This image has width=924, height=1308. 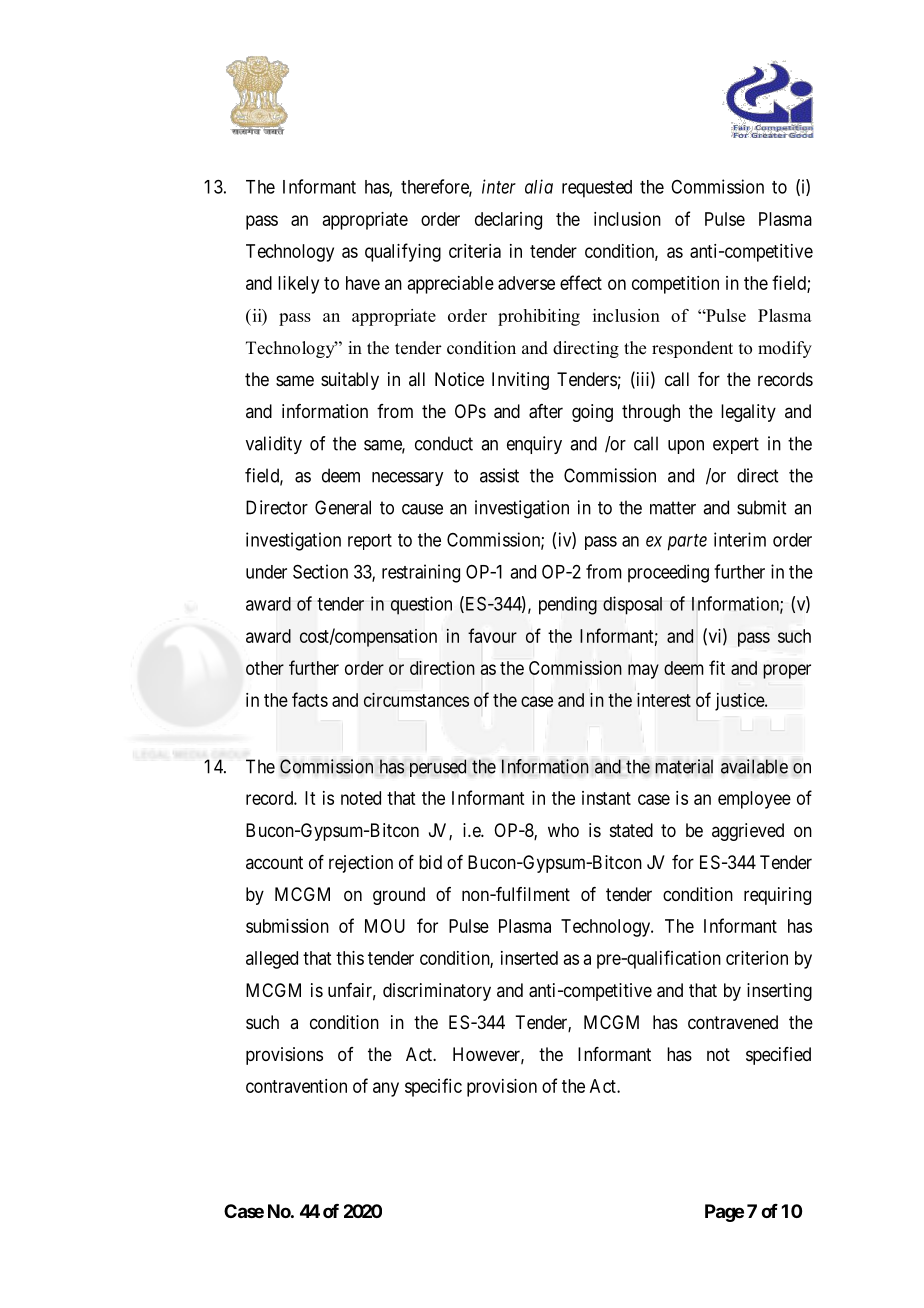 I want to click on submit, so click(x=761, y=507).
